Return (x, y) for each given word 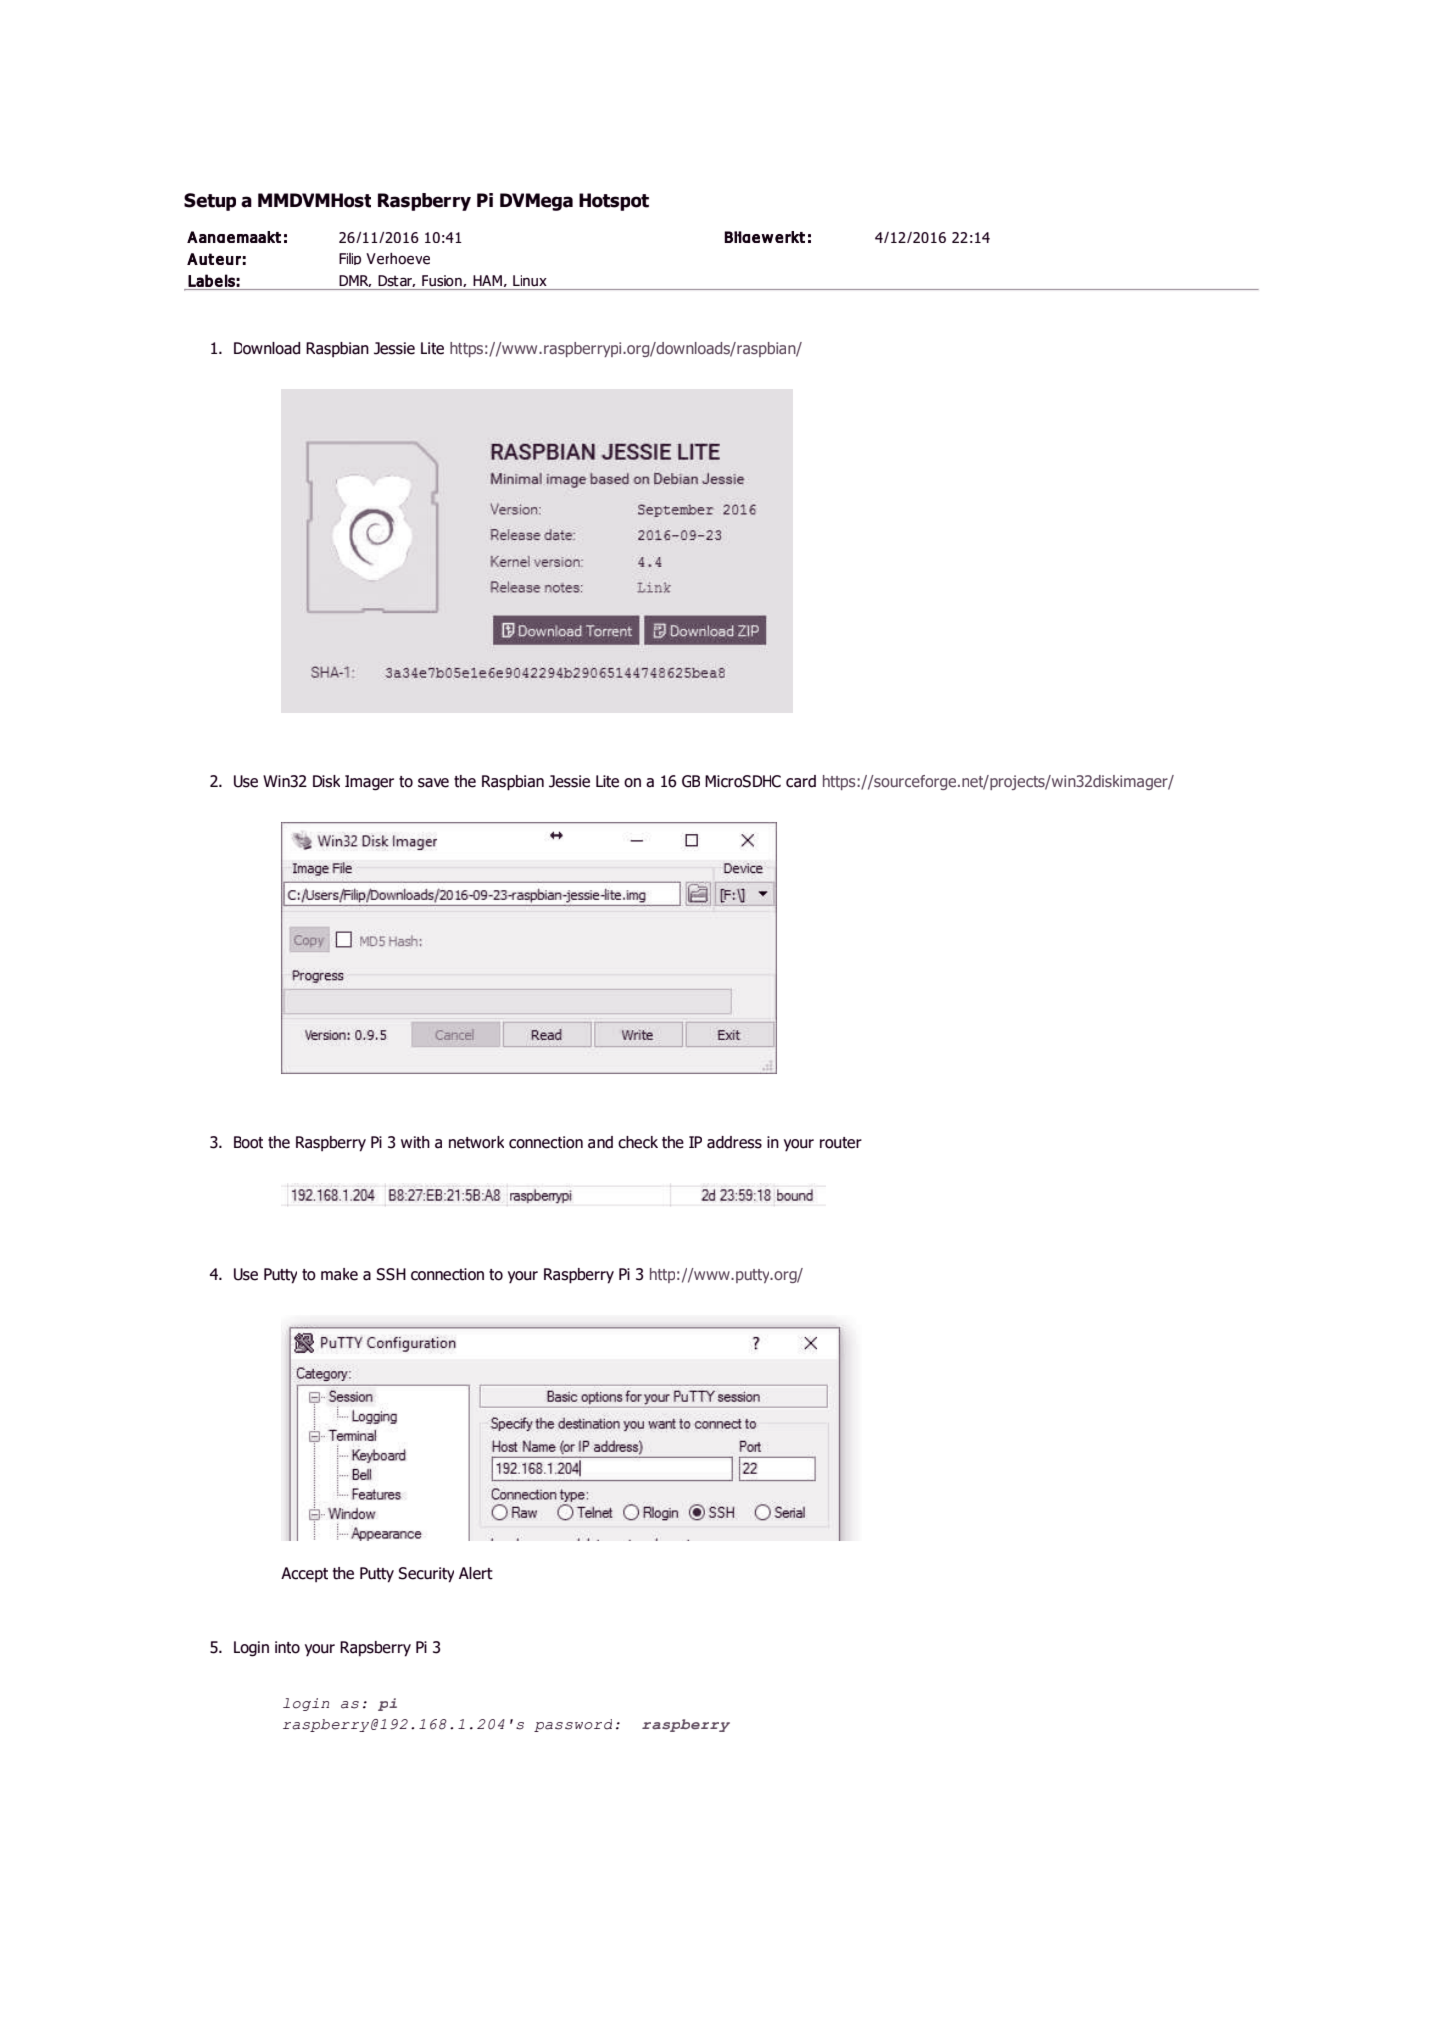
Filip (350, 259)
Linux (530, 280)
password (573, 1725)
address (734, 1142)
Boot (248, 1142)
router (841, 1143)
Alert (476, 1573)
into (287, 1647)
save (433, 783)
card (801, 781)
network (476, 1142)
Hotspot (614, 202)
